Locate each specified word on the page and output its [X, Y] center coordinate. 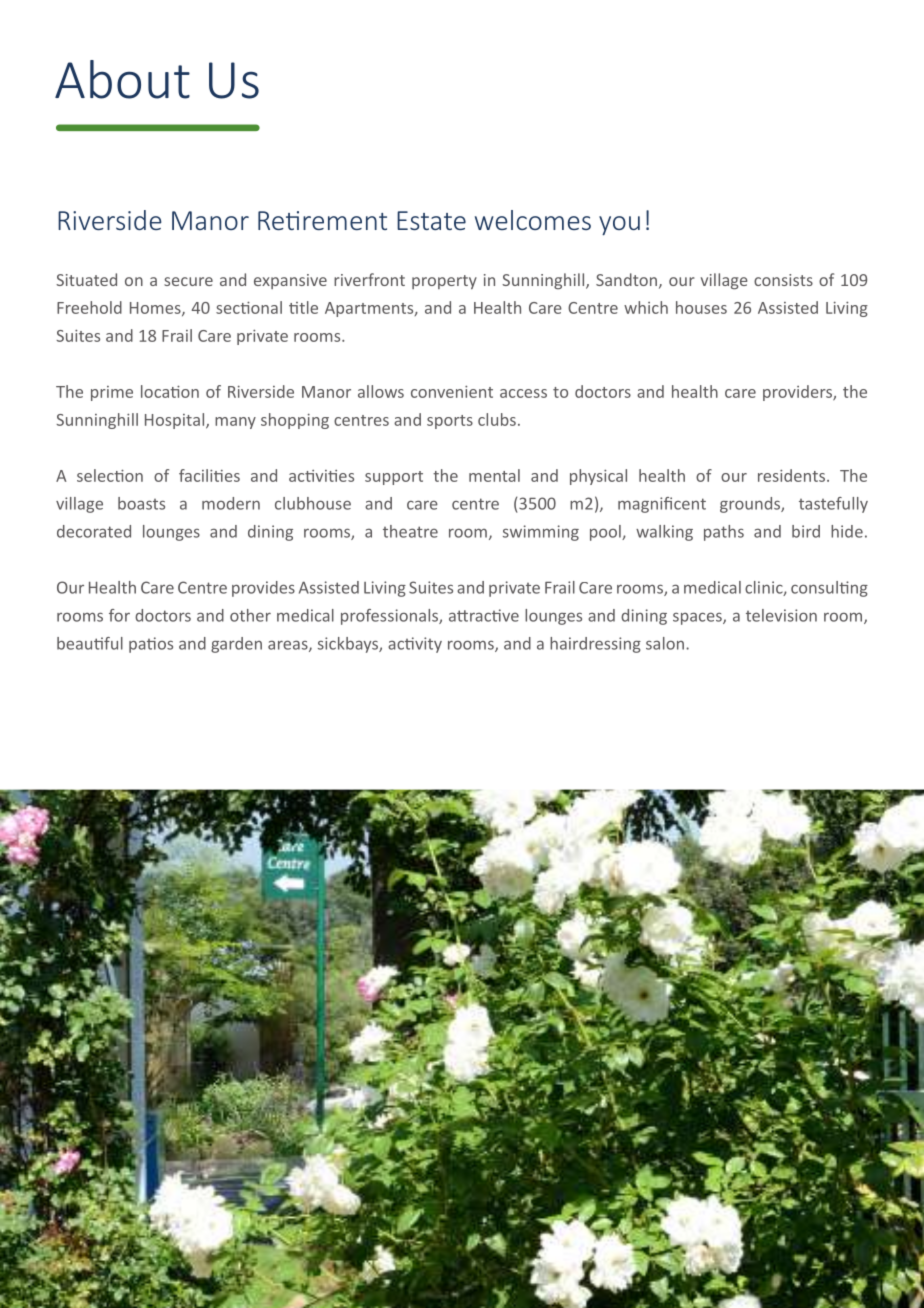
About [122, 79]
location [170, 391]
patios [151, 645]
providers [798, 393]
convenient [452, 391]
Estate [431, 220]
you [619, 225]
